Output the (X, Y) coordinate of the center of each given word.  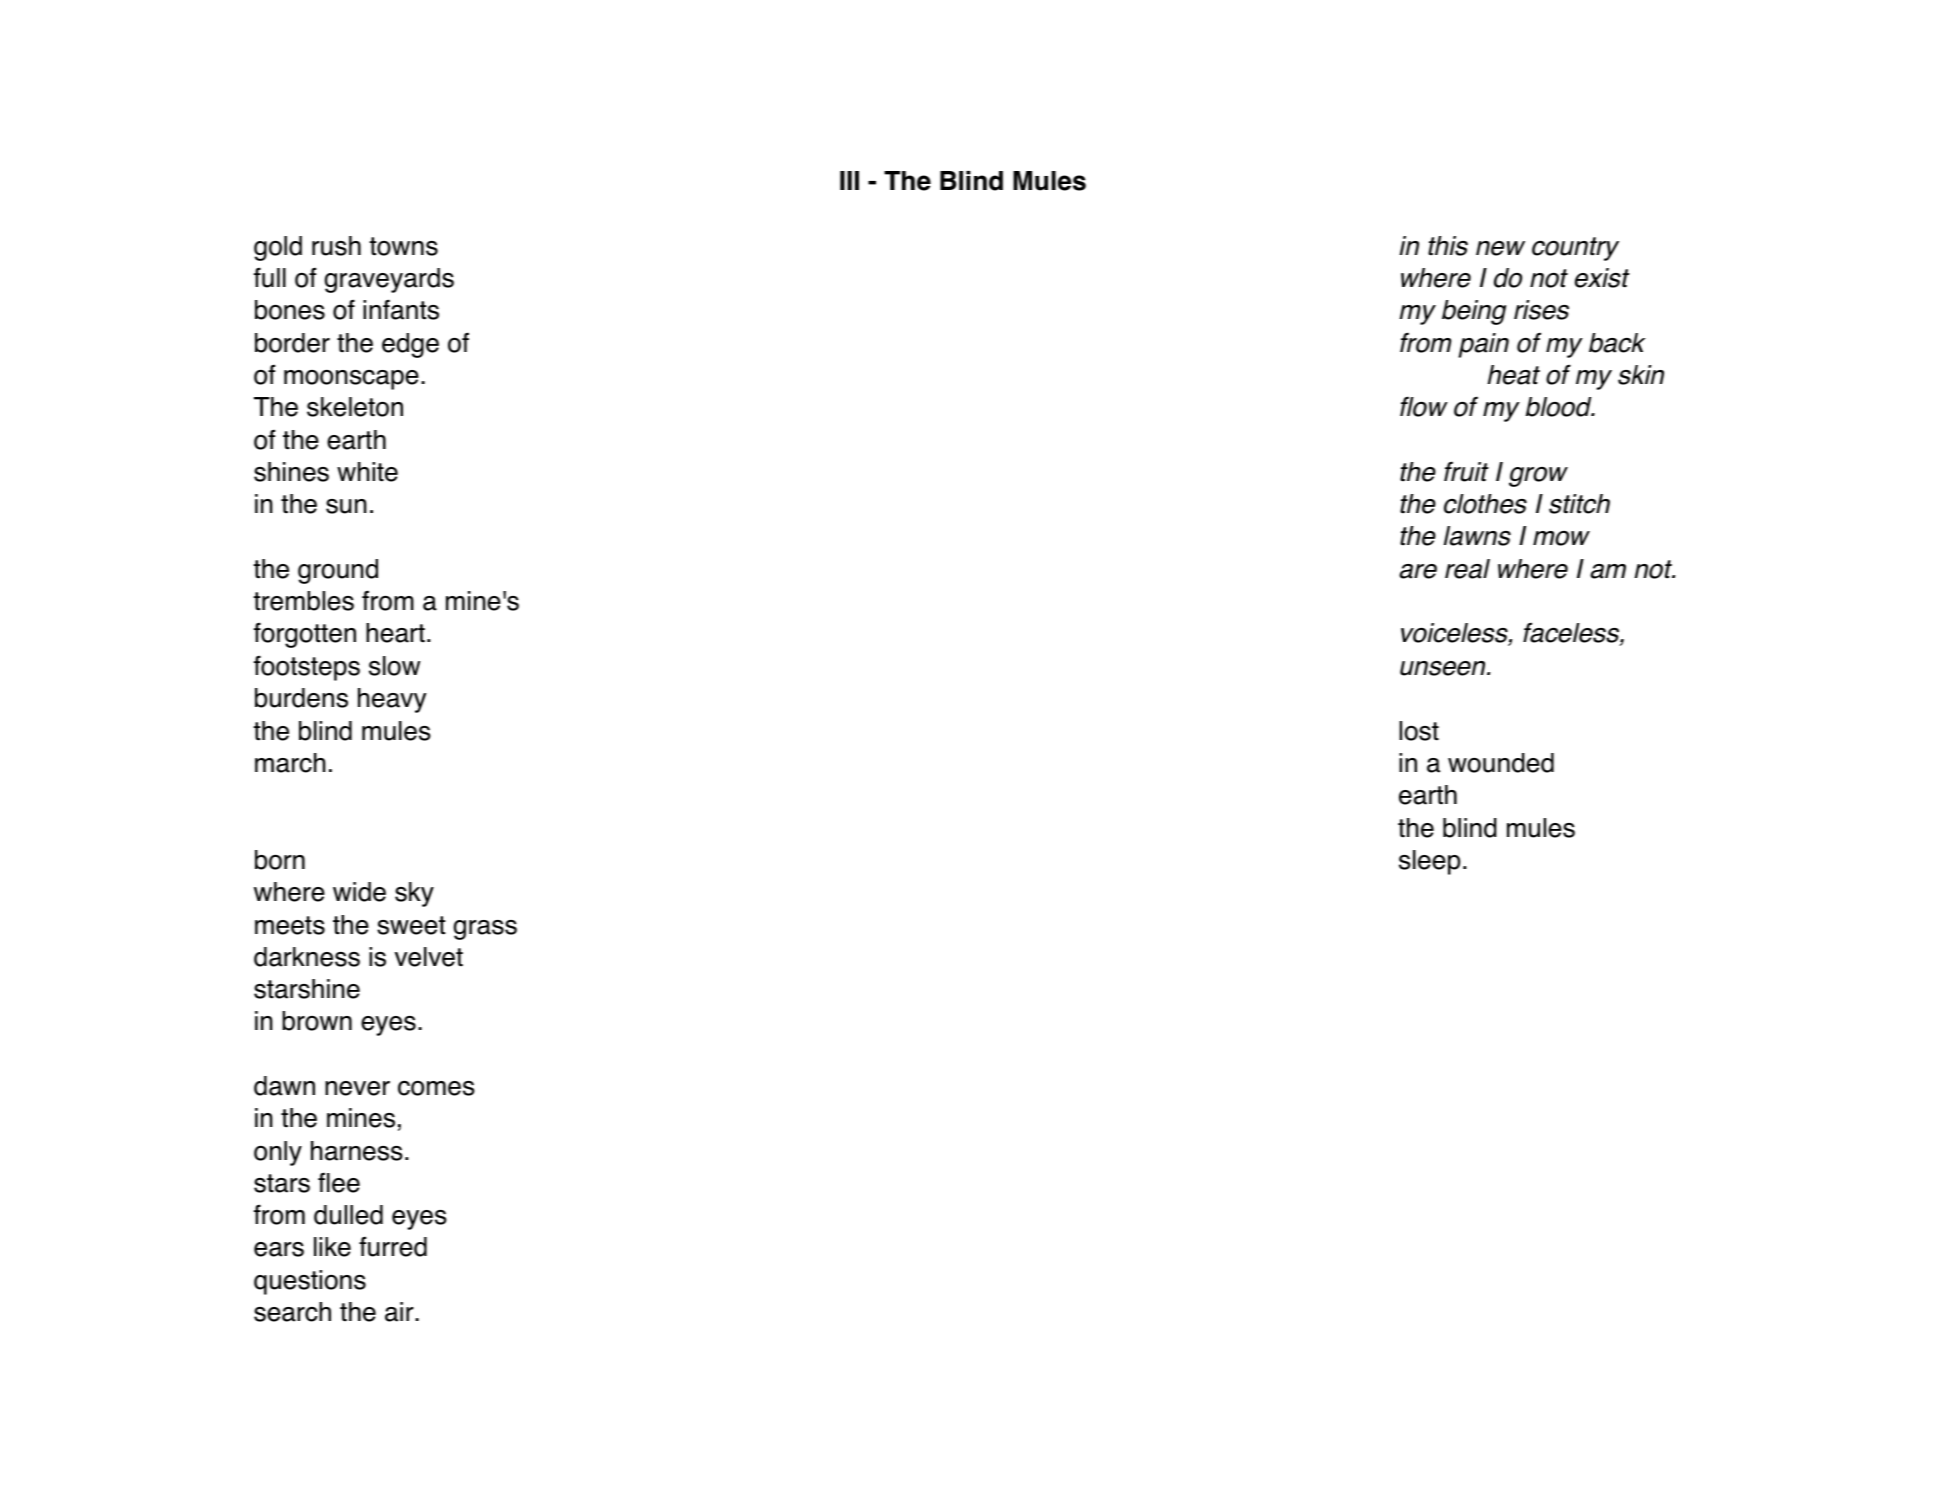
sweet (411, 925)
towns (403, 246)
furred (393, 1246)
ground (338, 571)
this (1448, 246)
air (400, 1312)
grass (485, 930)
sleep (1429, 862)
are (1418, 571)
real (1467, 569)
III (849, 180)
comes (436, 1088)
